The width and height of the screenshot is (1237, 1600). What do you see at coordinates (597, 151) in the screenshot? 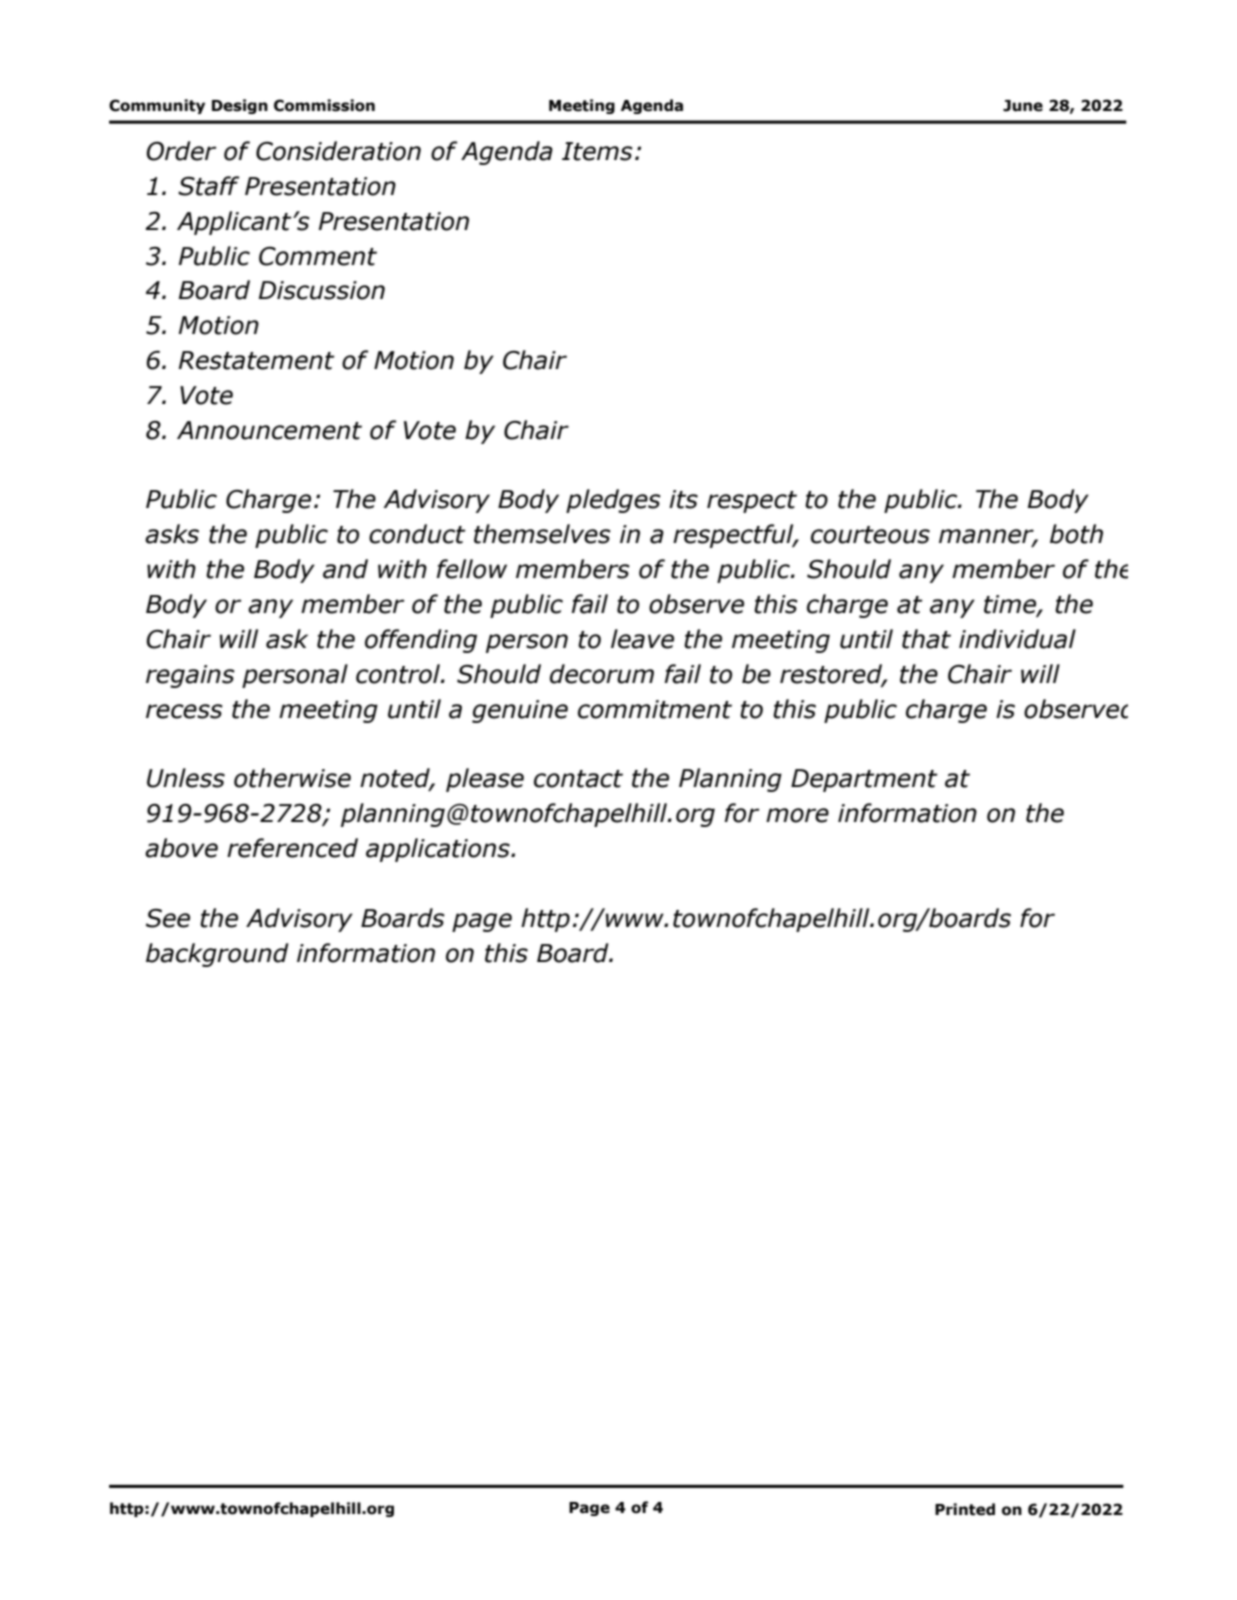
I see `Items` at bounding box center [597, 151].
